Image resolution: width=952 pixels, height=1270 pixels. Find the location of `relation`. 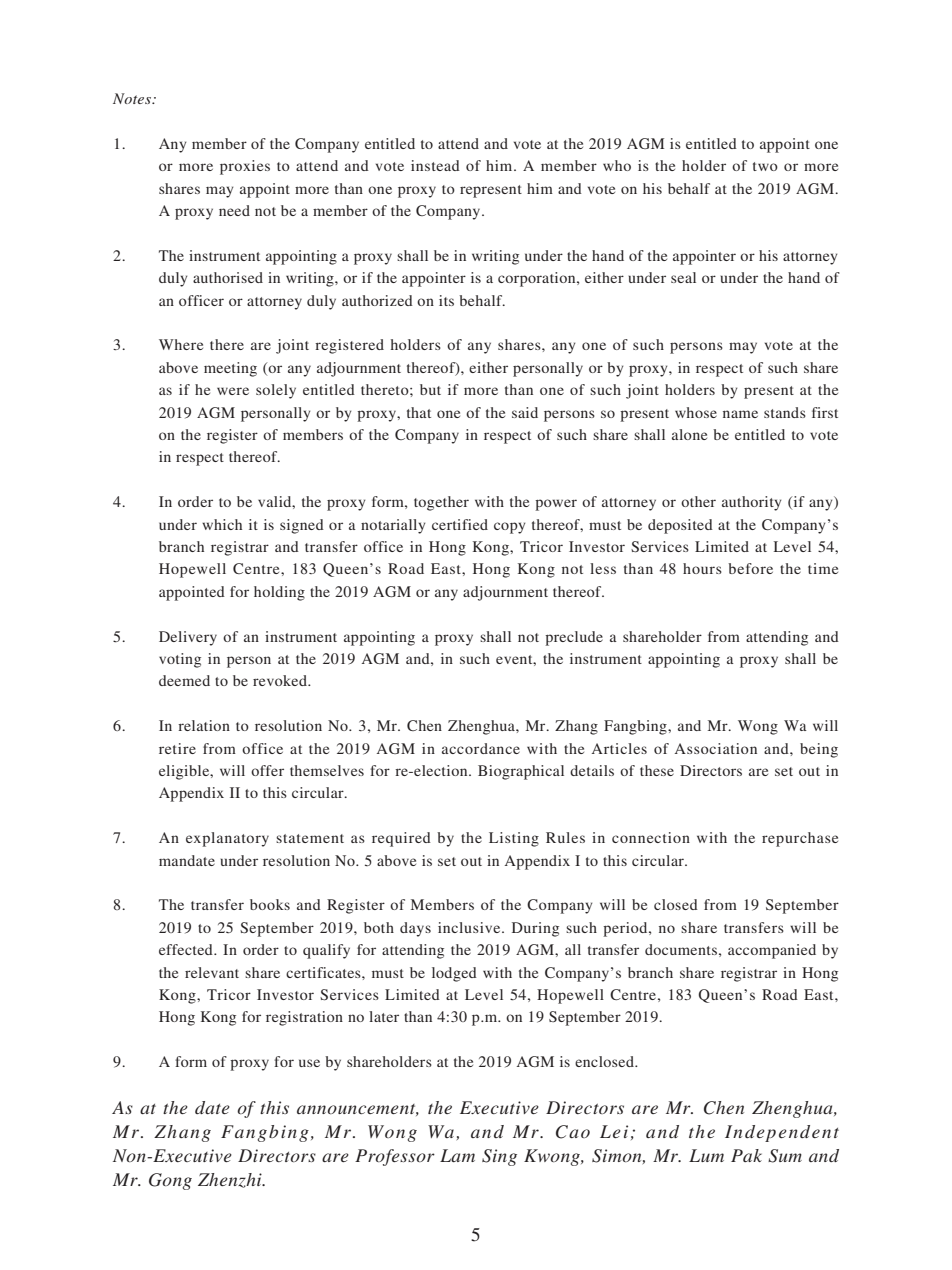

relation is located at coordinates (204, 725).
